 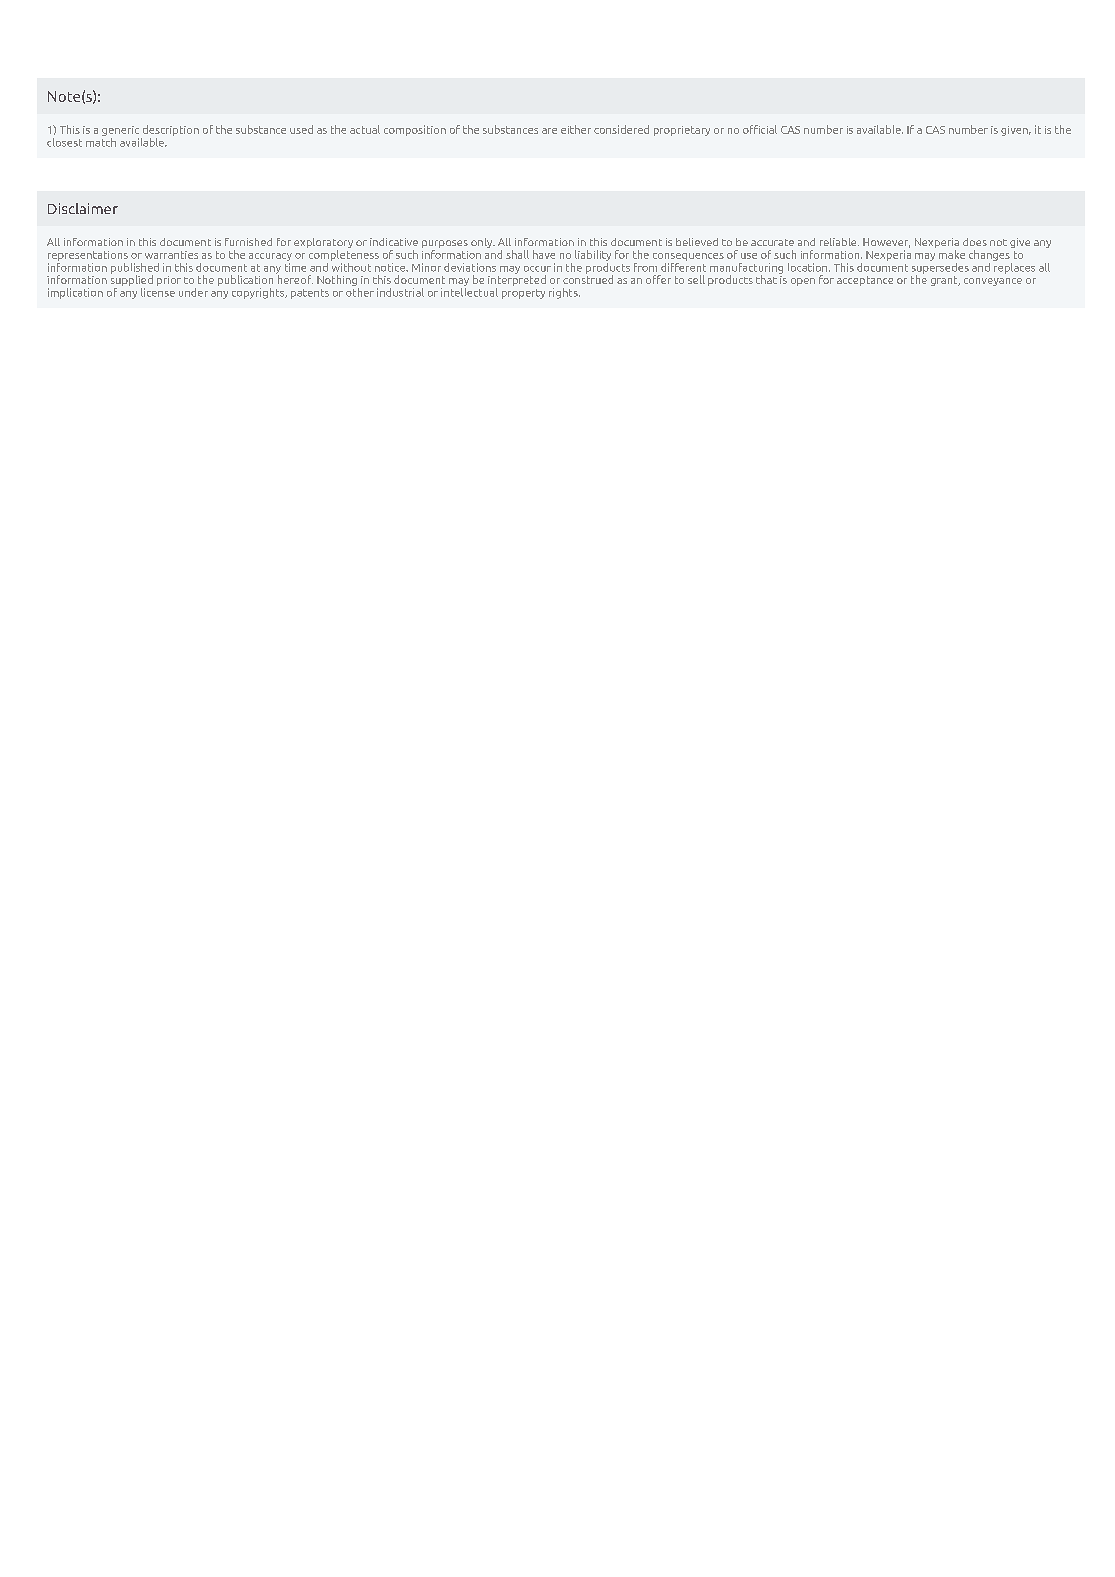 I want to click on only, so click(x=483, y=243).
